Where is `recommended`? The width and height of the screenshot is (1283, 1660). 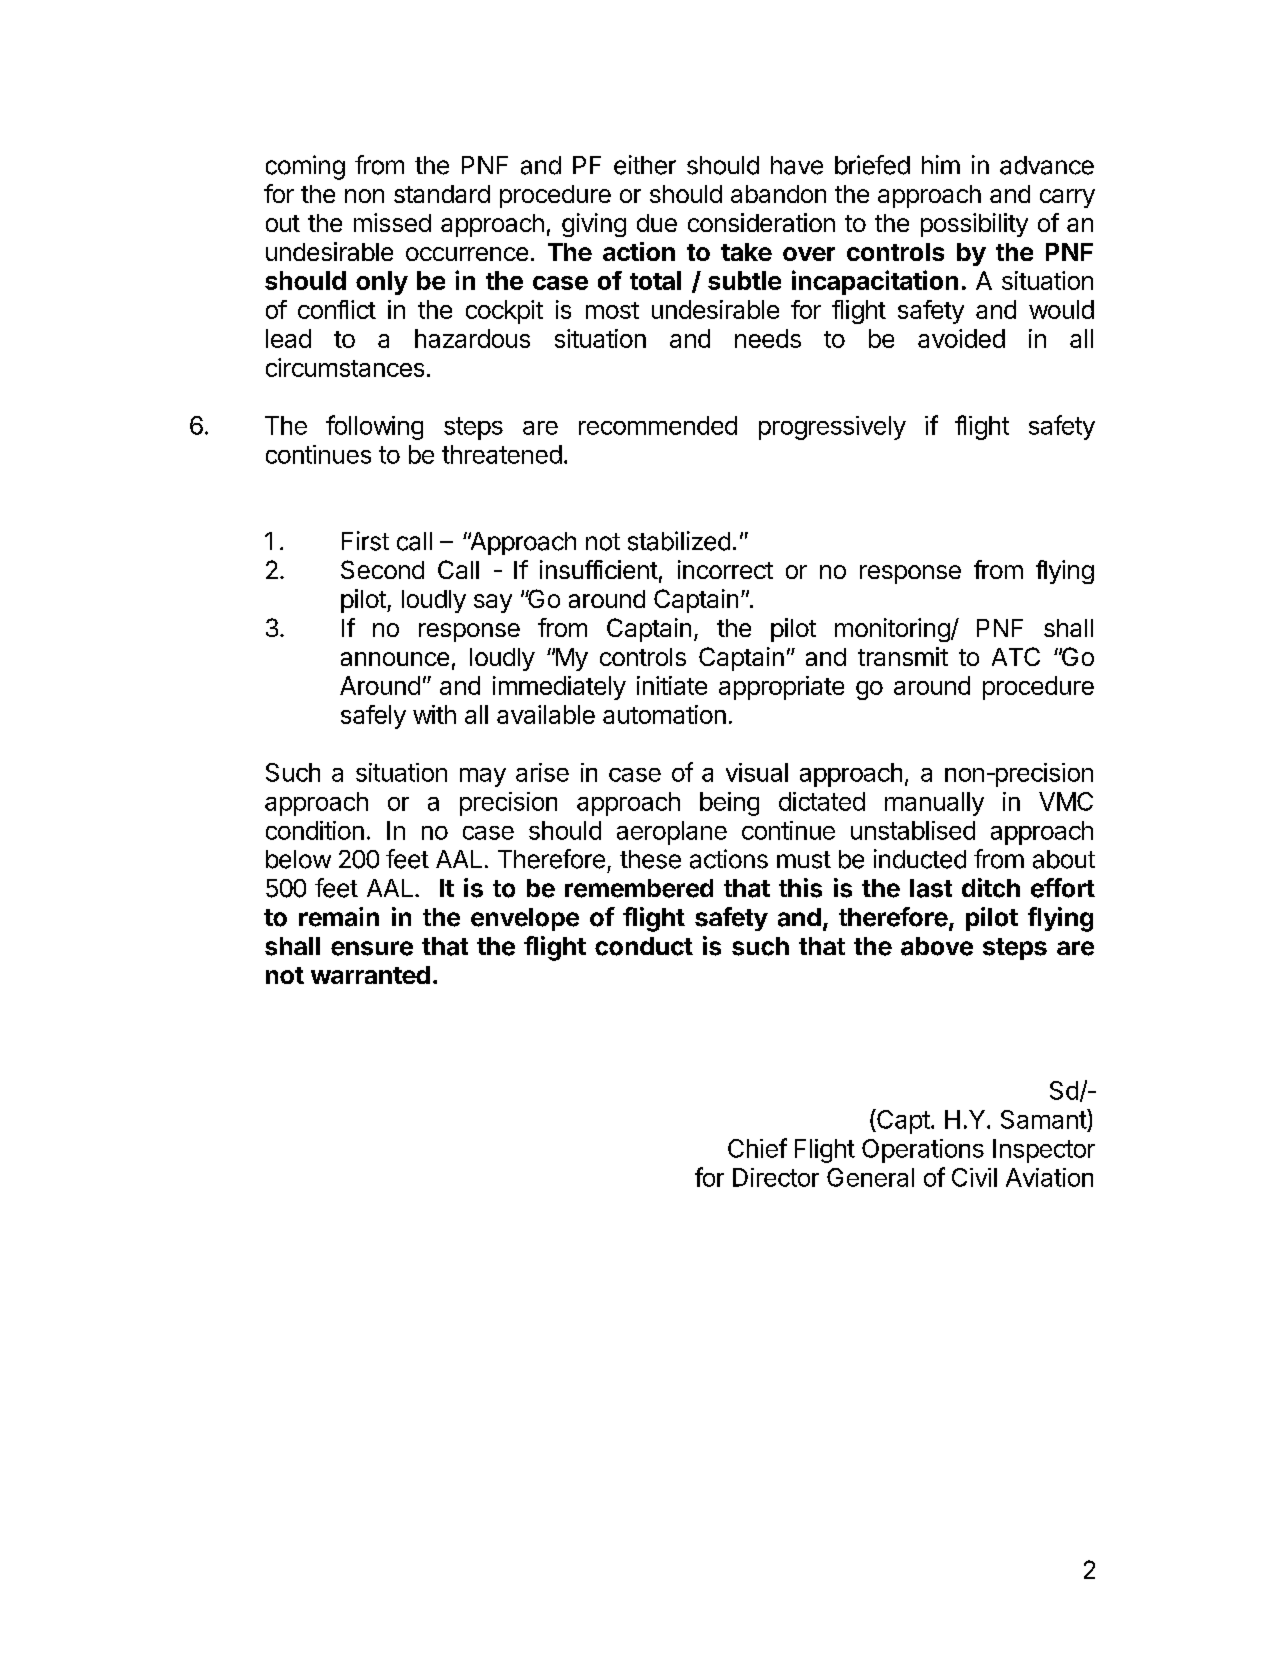
recommended is located at coordinates (658, 425).
